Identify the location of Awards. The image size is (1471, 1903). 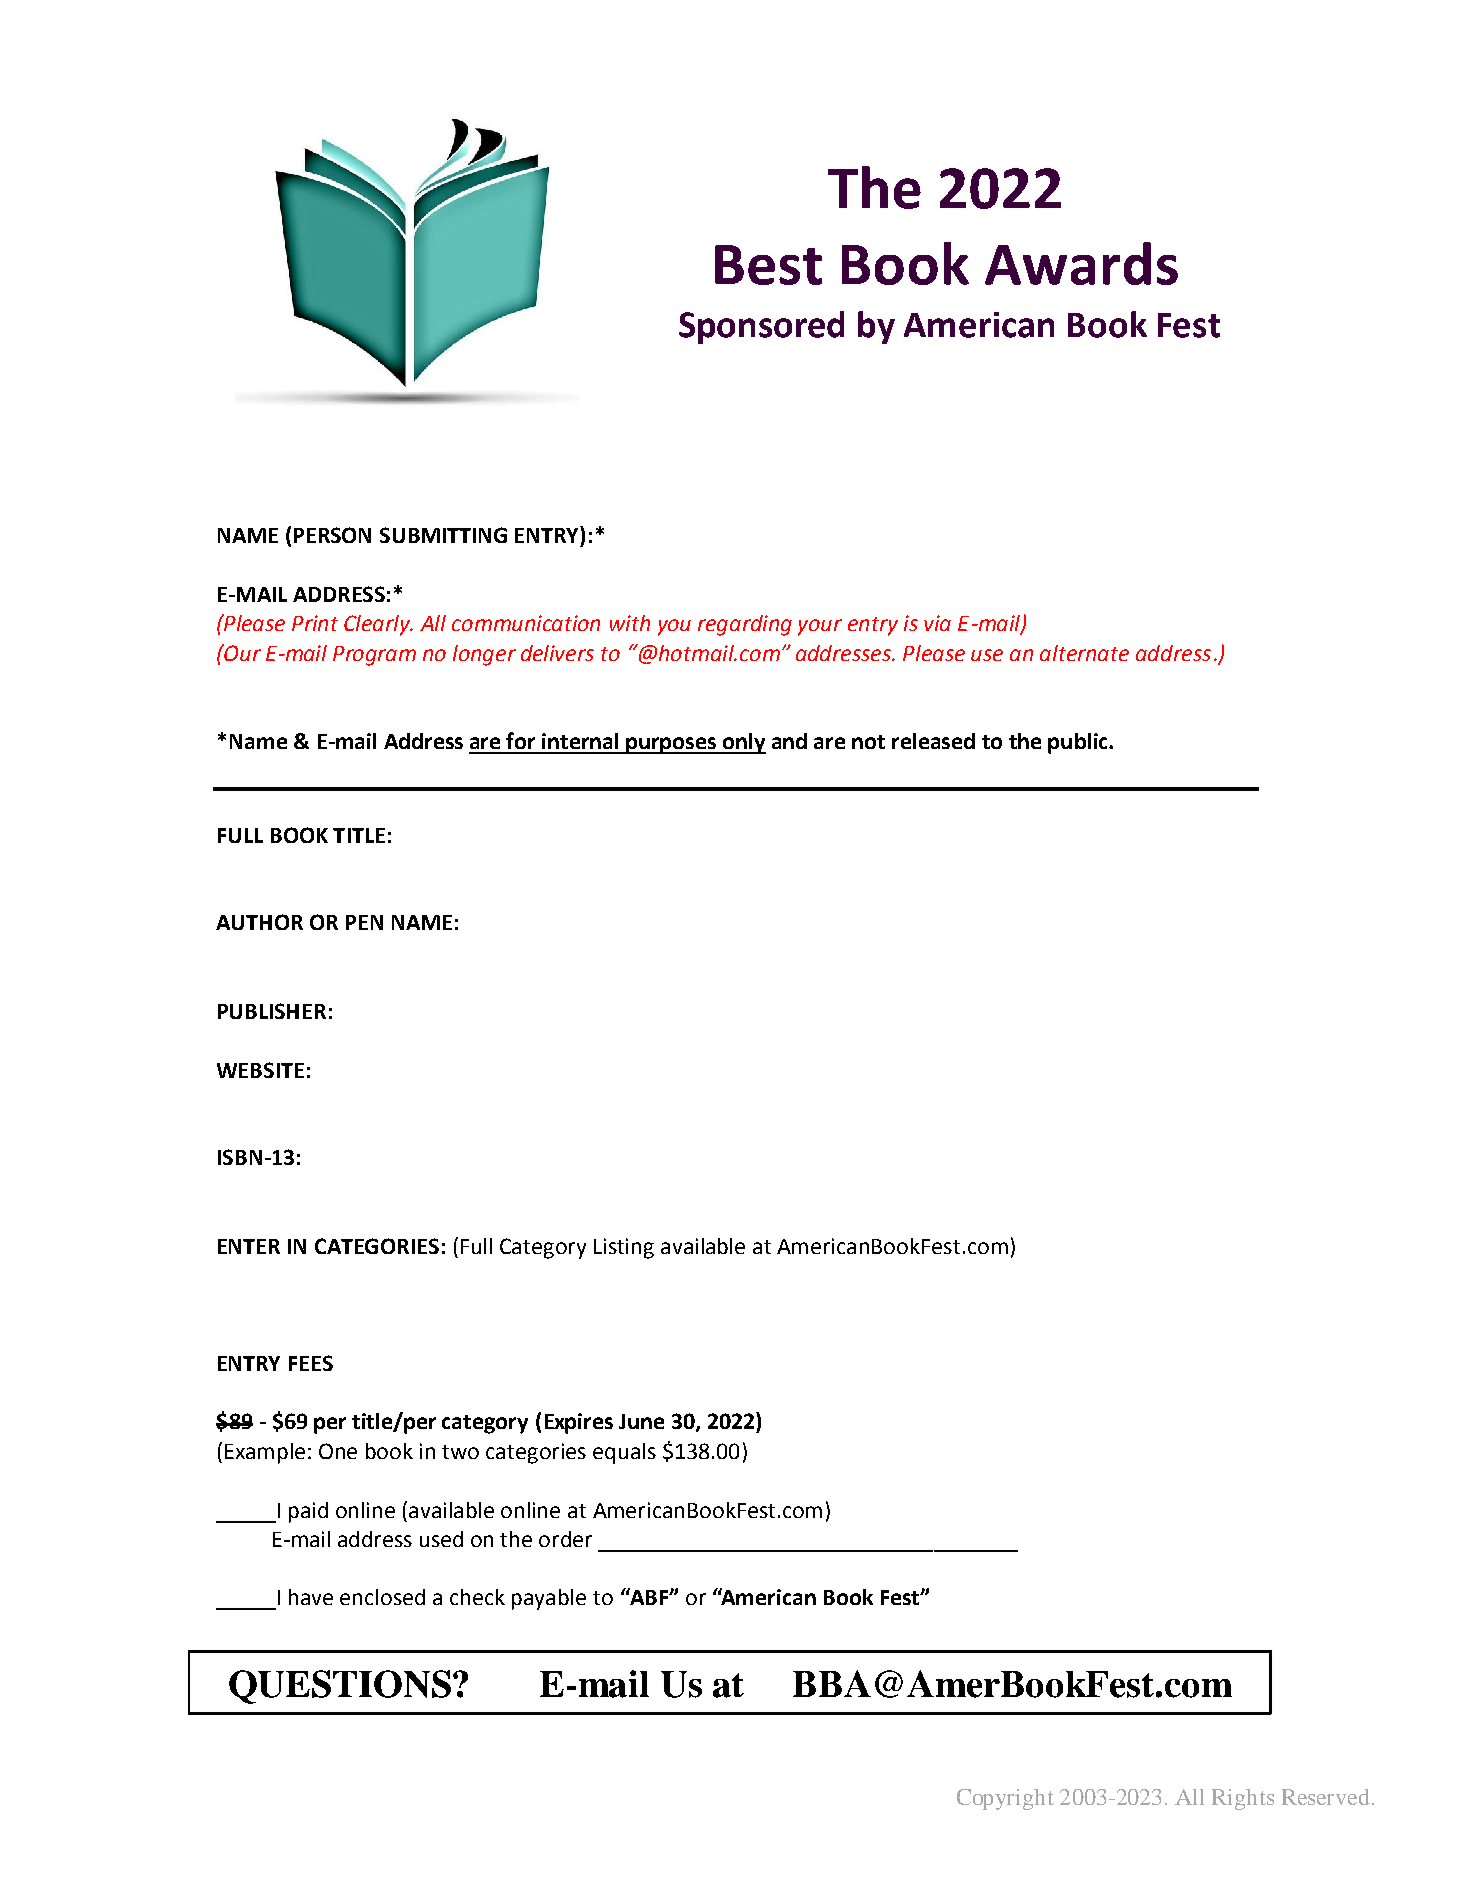
(1081, 263).
